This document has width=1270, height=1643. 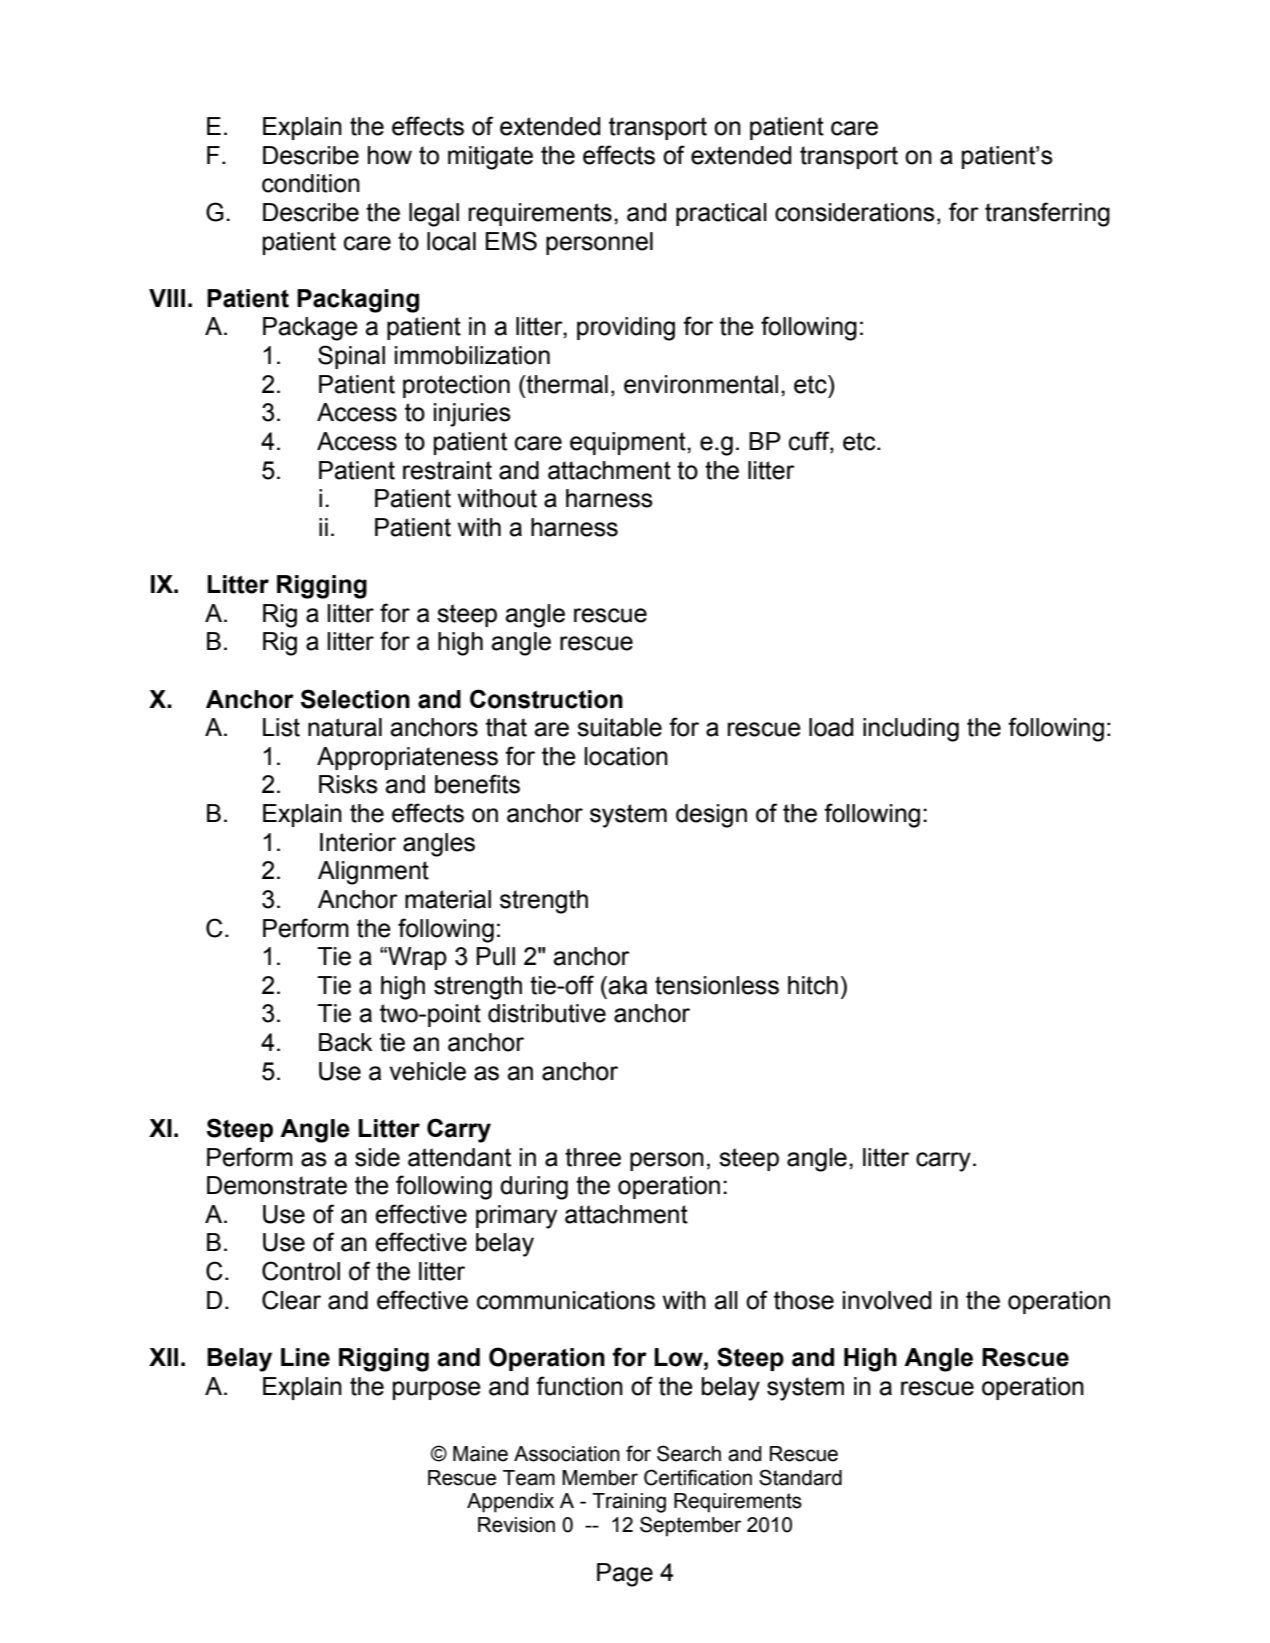 I want to click on three, so click(x=593, y=1157).
